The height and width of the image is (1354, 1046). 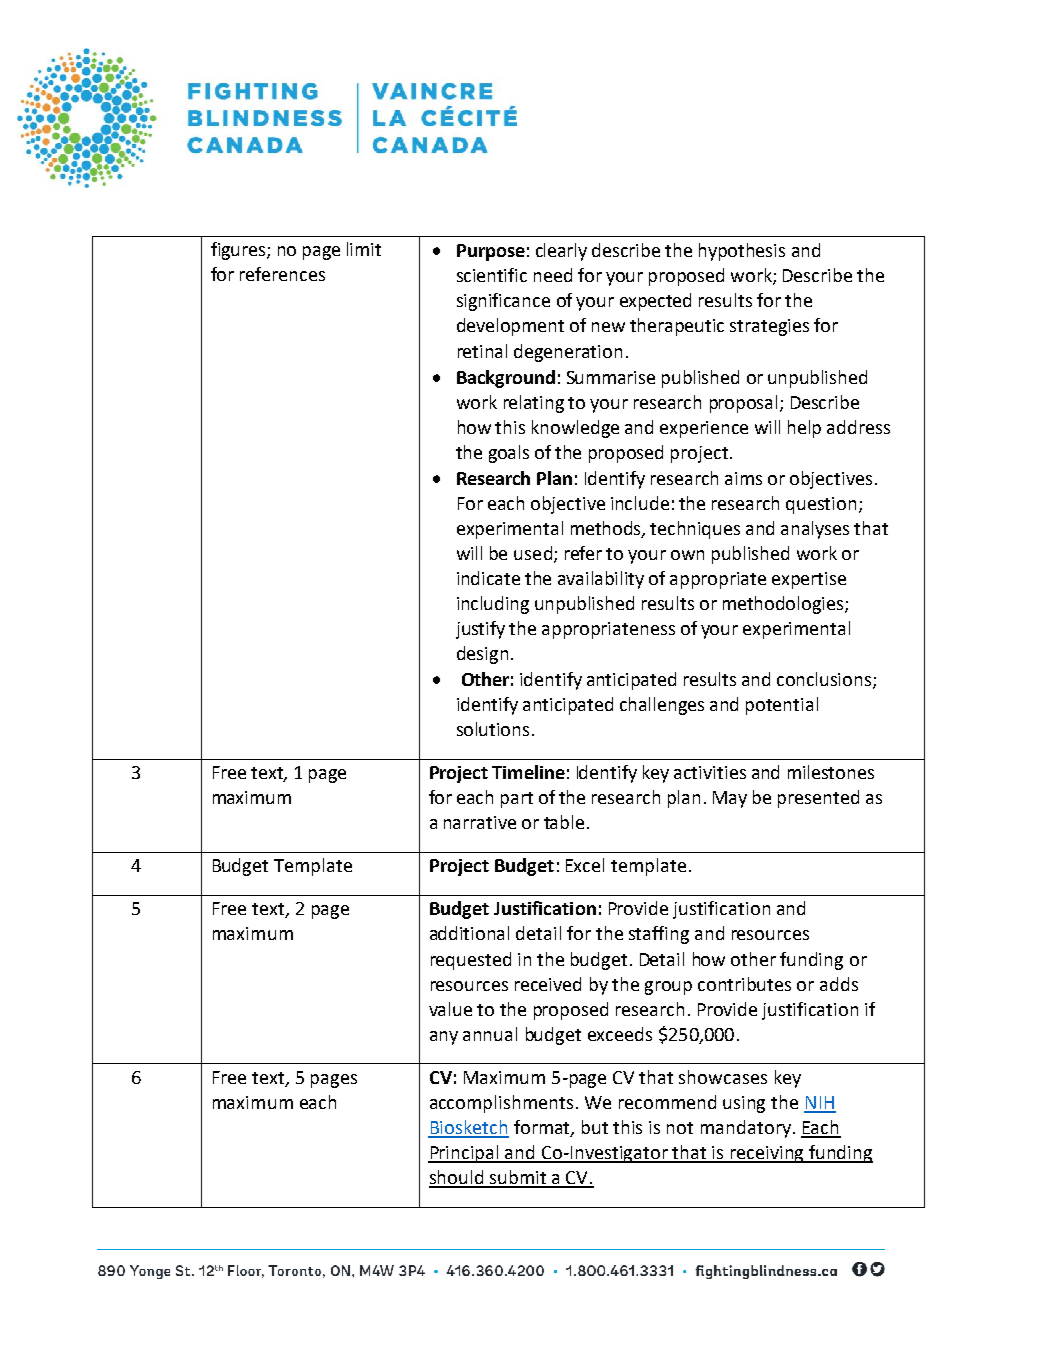 What do you see at coordinates (768, 1154) in the image?
I see `receiving` at bounding box center [768, 1154].
